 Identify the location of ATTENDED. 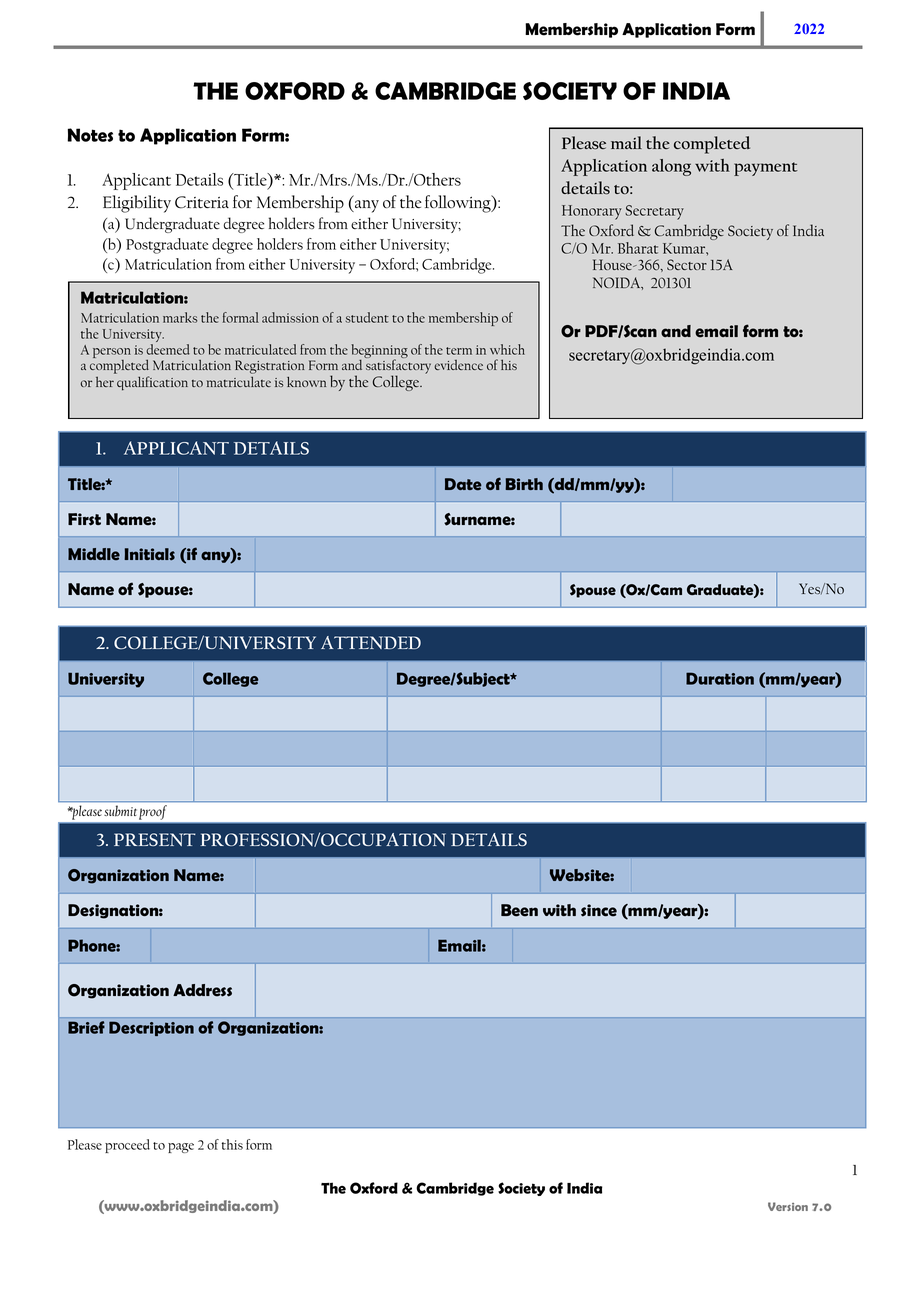
(371, 642).
